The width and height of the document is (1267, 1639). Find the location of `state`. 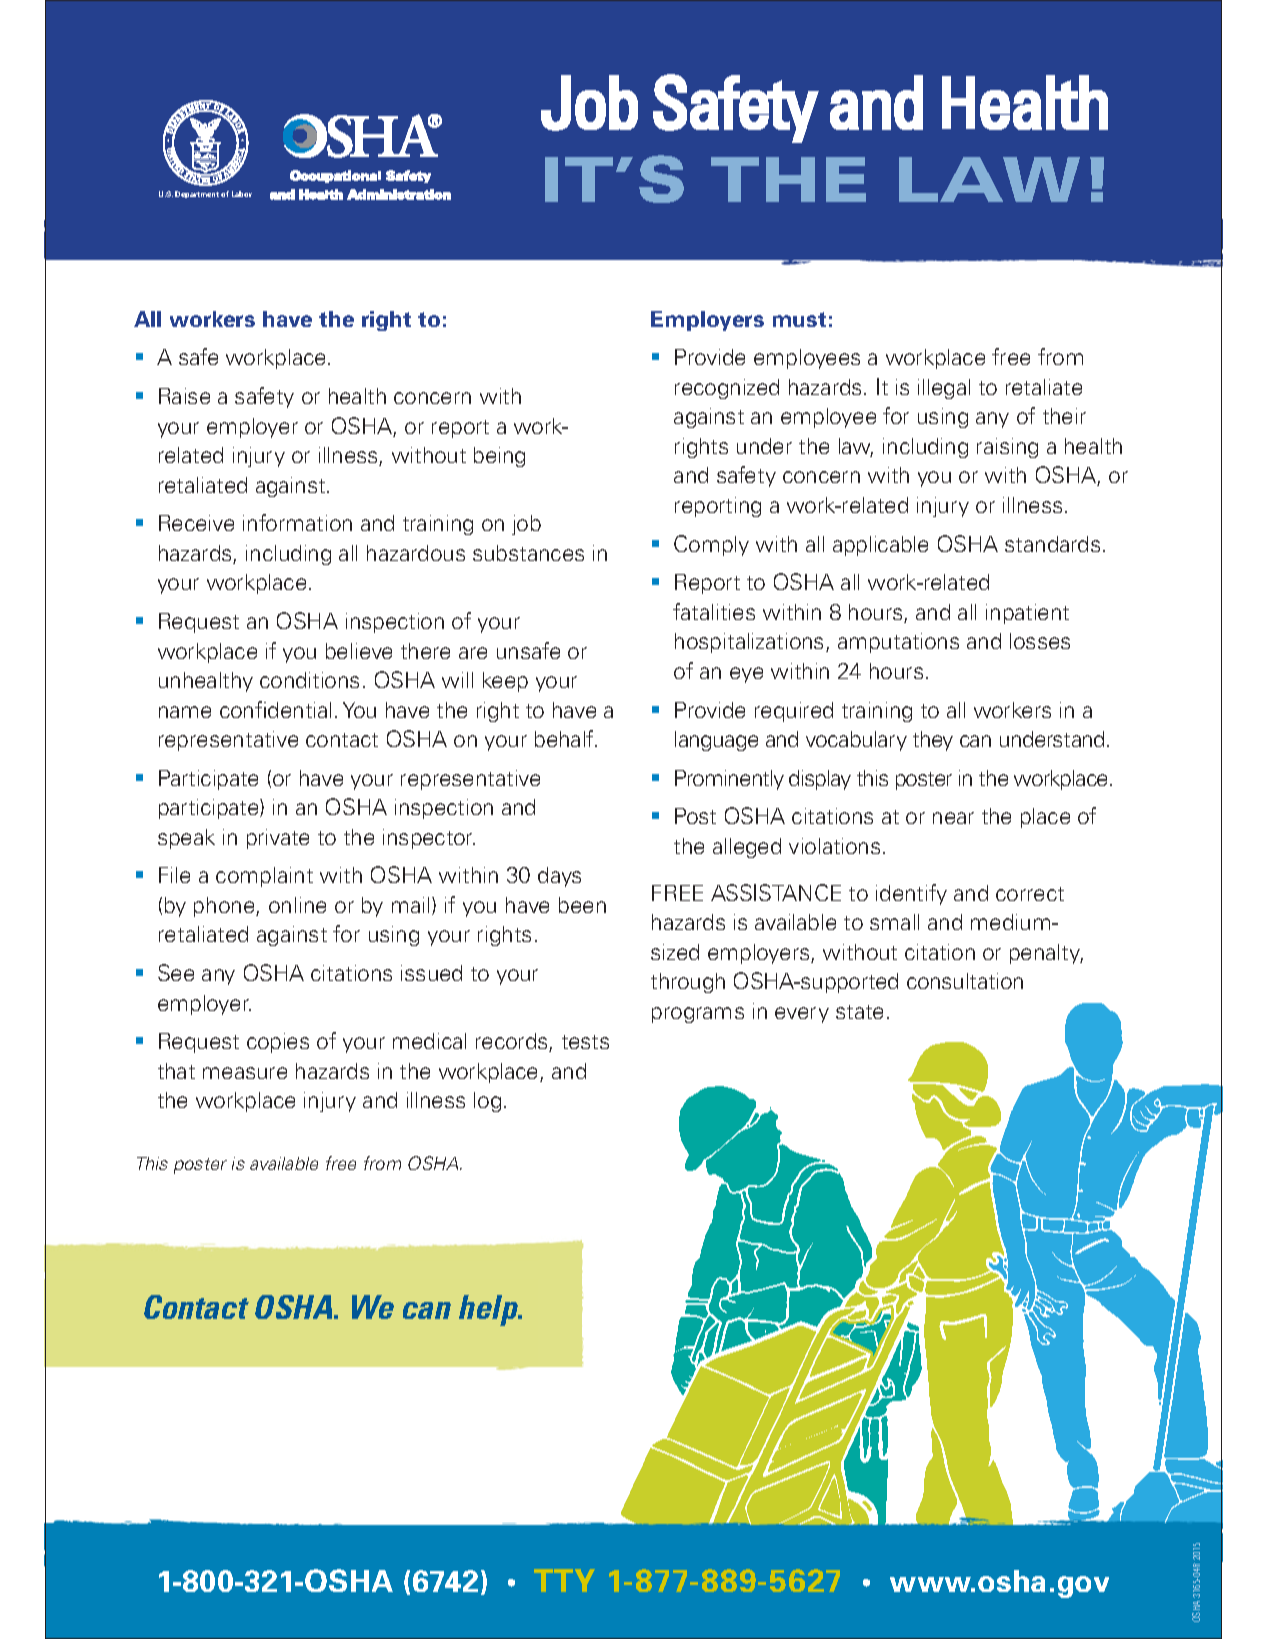

state is located at coordinates (859, 1012).
